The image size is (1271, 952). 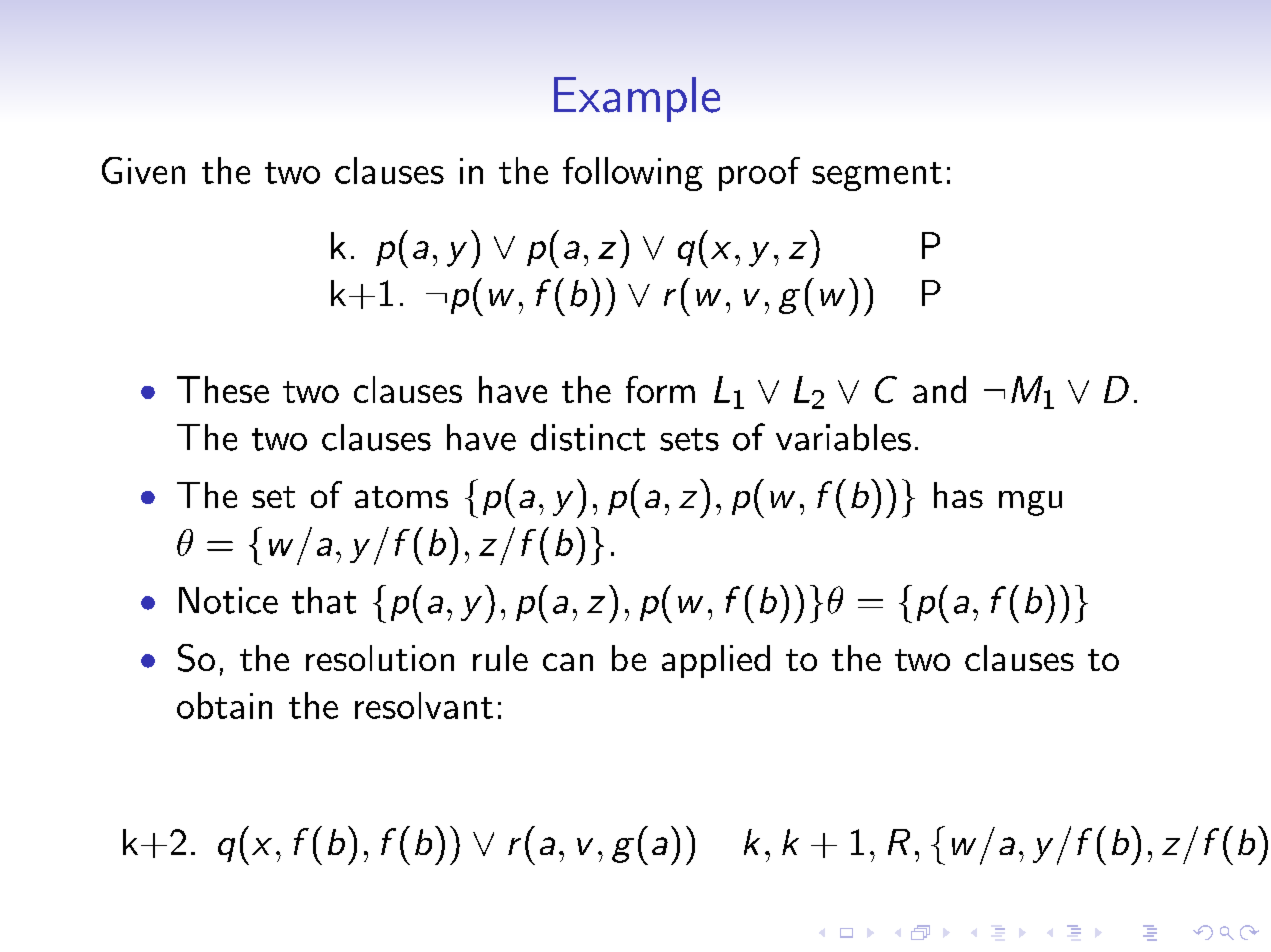 What do you see at coordinates (224, 705) in the screenshot?
I see `obtain` at bounding box center [224, 705].
